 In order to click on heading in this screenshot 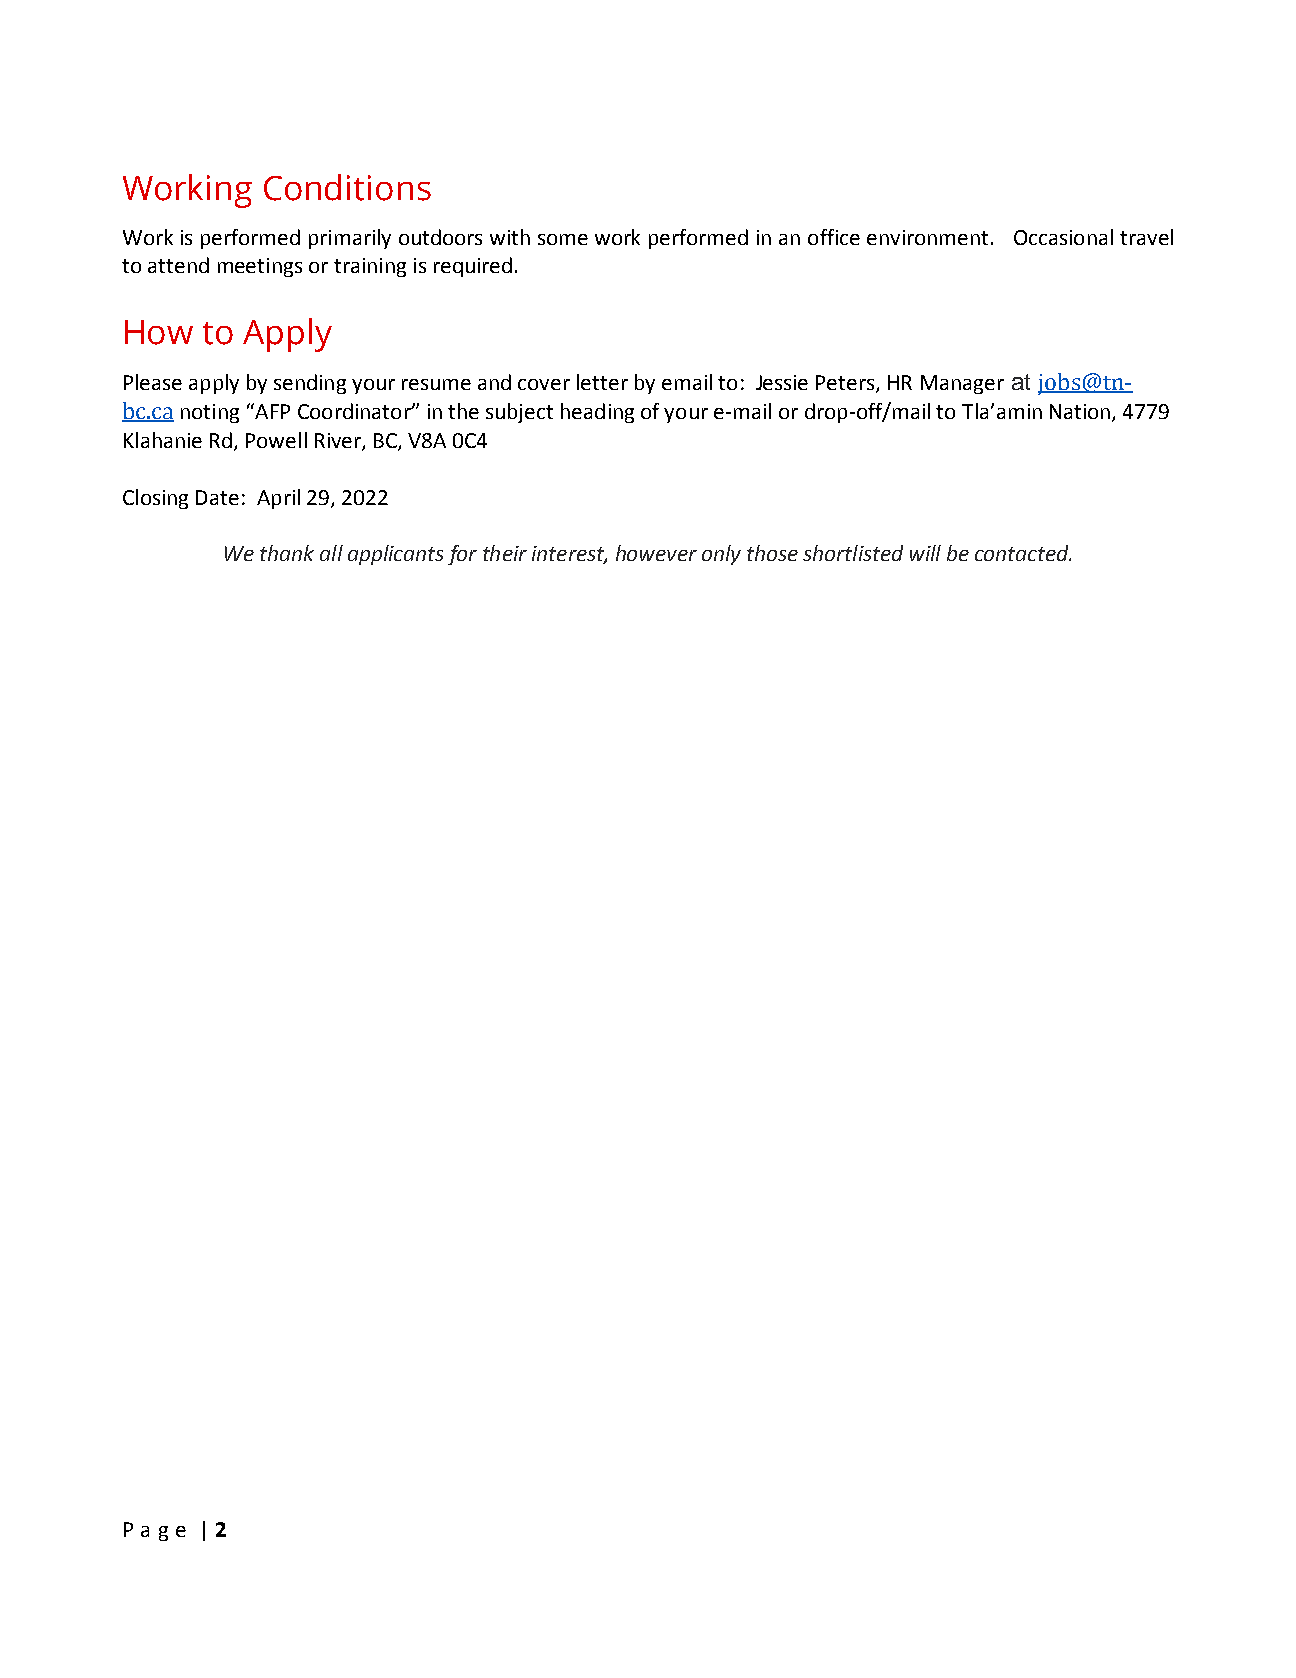, I will do `click(597, 413)`.
